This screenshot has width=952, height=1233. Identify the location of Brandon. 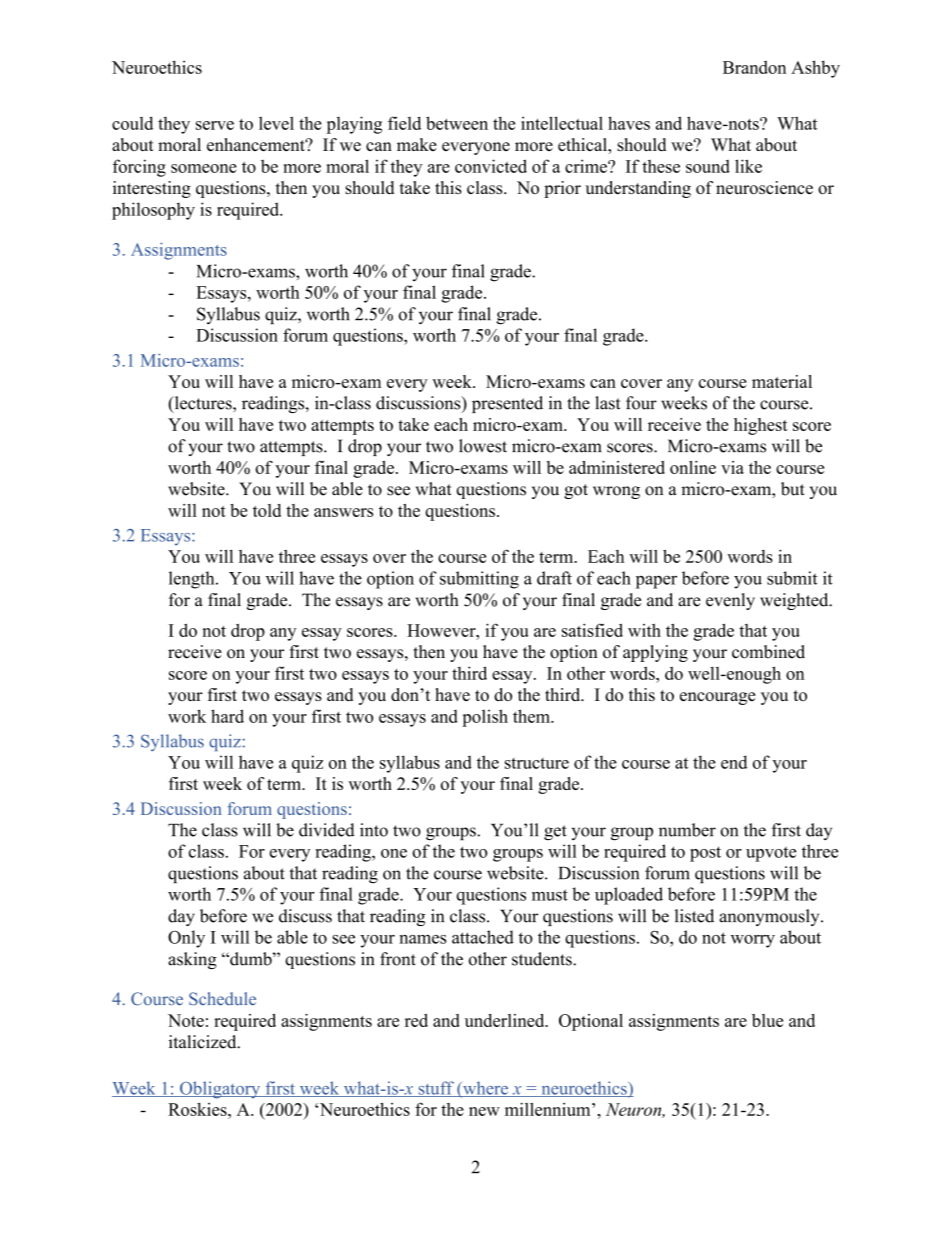
(754, 67).
